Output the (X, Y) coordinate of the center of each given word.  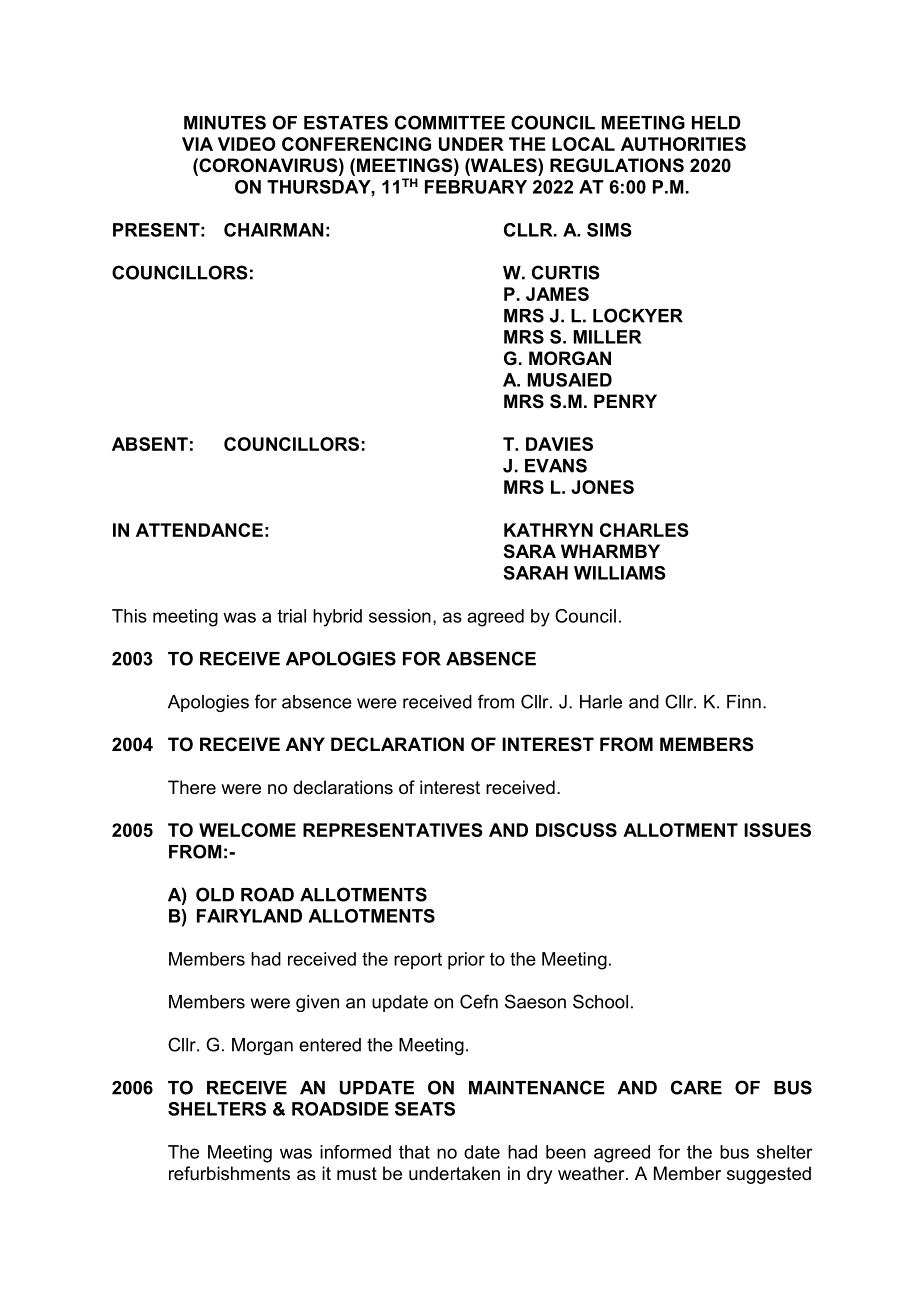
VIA (197, 144)
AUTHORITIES (683, 144)
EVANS (556, 465)
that (414, 1152)
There (192, 787)
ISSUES (777, 830)
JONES (602, 487)
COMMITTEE (450, 122)
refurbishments (229, 1173)
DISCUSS (576, 830)
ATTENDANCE (199, 530)
